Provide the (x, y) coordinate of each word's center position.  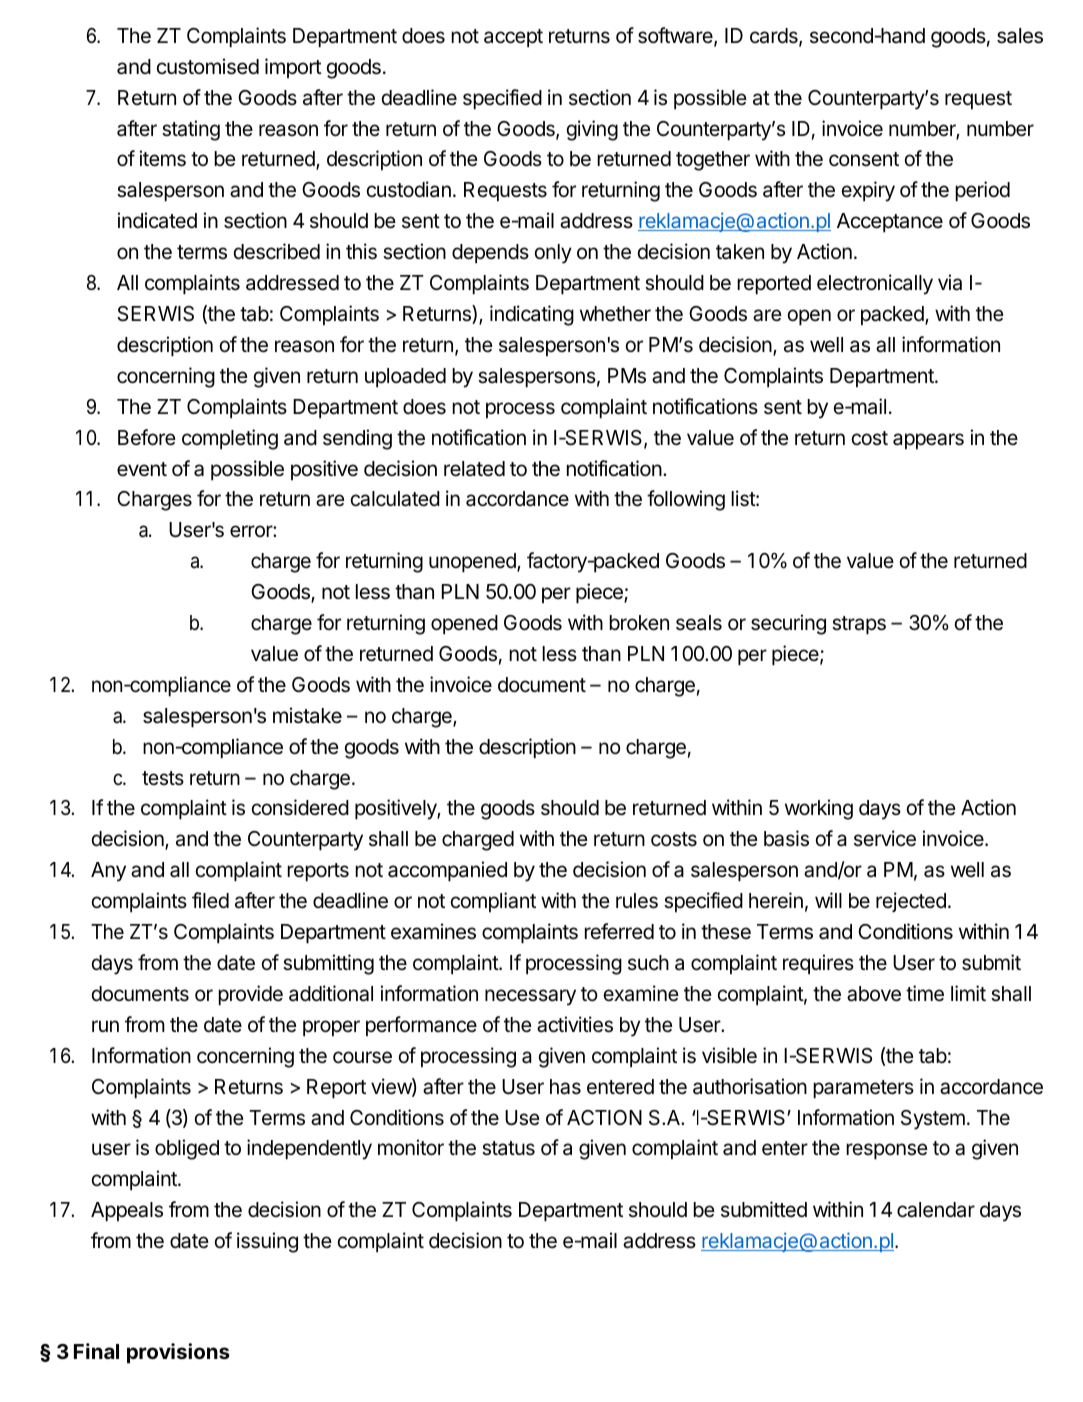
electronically (875, 284)
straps (859, 625)
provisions (178, 1353)
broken (639, 623)
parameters (863, 1089)
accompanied (447, 871)
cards (775, 37)
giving (592, 130)
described (276, 251)
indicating (532, 315)
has (565, 1087)
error (252, 531)
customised (208, 66)
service (885, 838)
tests (163, 778)
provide (251, 995)
